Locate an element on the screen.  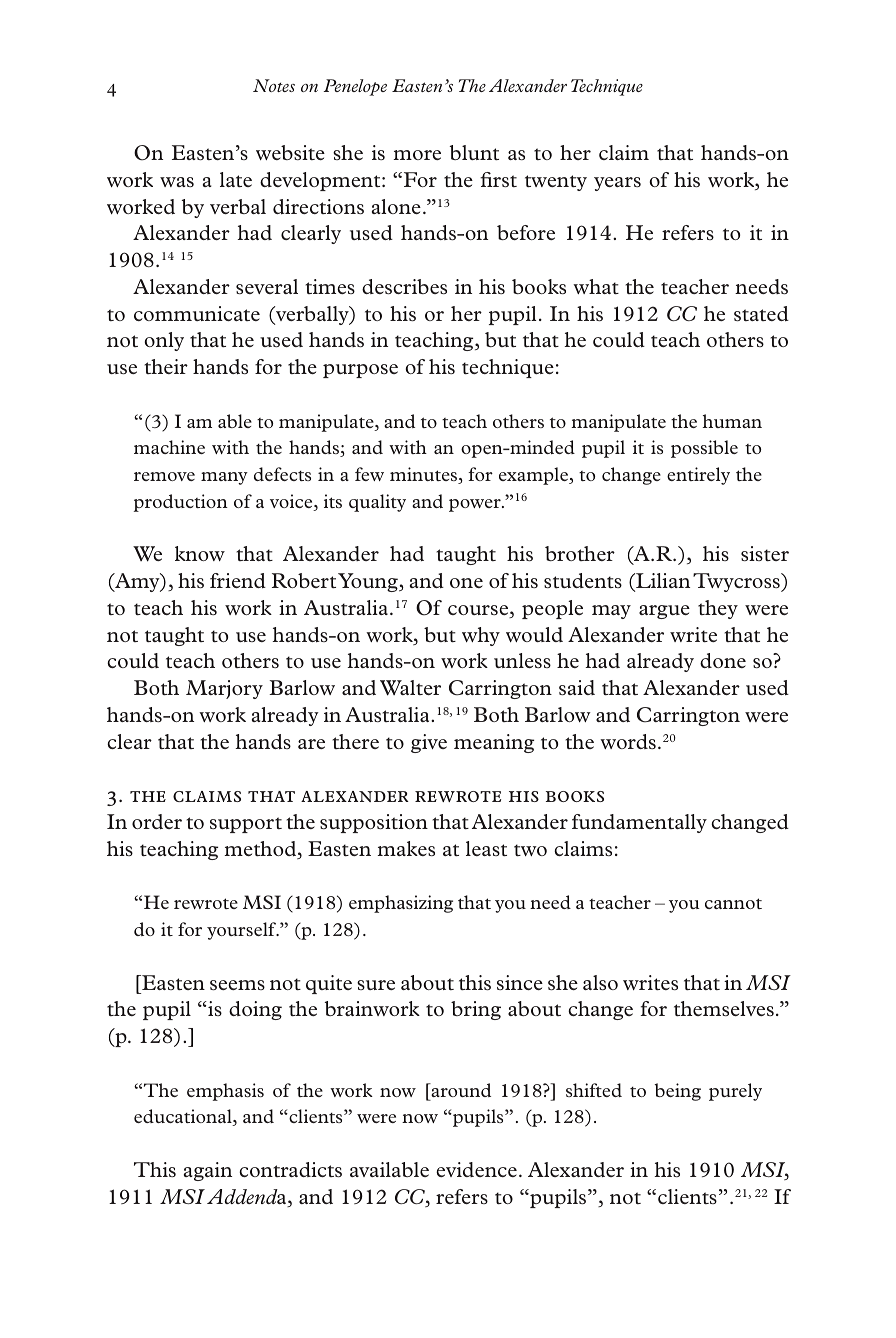
again is located at coordinates (208, 1171).
